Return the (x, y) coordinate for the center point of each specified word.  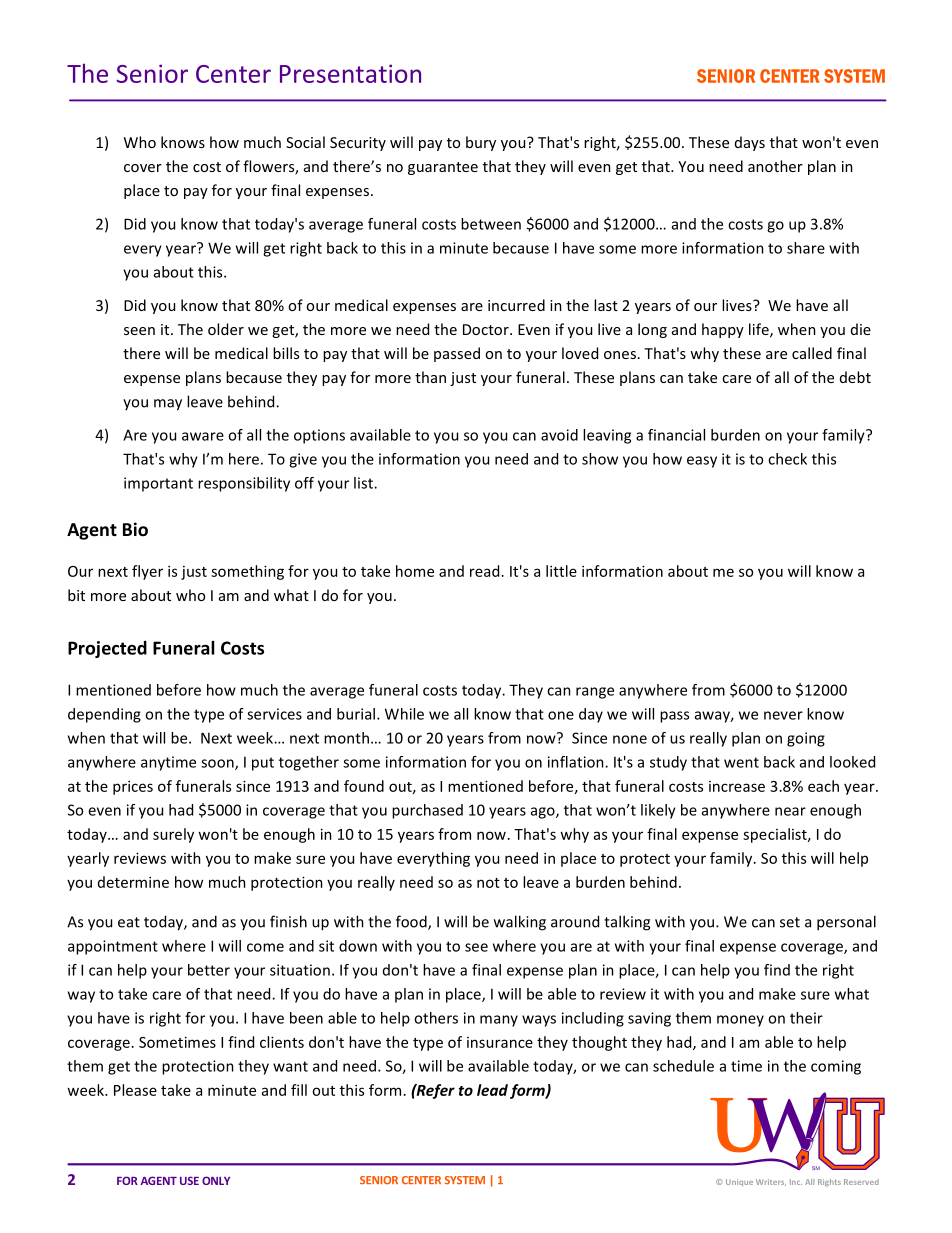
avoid (559, 435)
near (790, 811)
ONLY (216, 1180)
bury (481, 143)
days (750, 143)
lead (492, 1090)
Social (305, 142)
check (787, 459)
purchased (427, 811)
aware (203, 436)
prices (133, 787)
